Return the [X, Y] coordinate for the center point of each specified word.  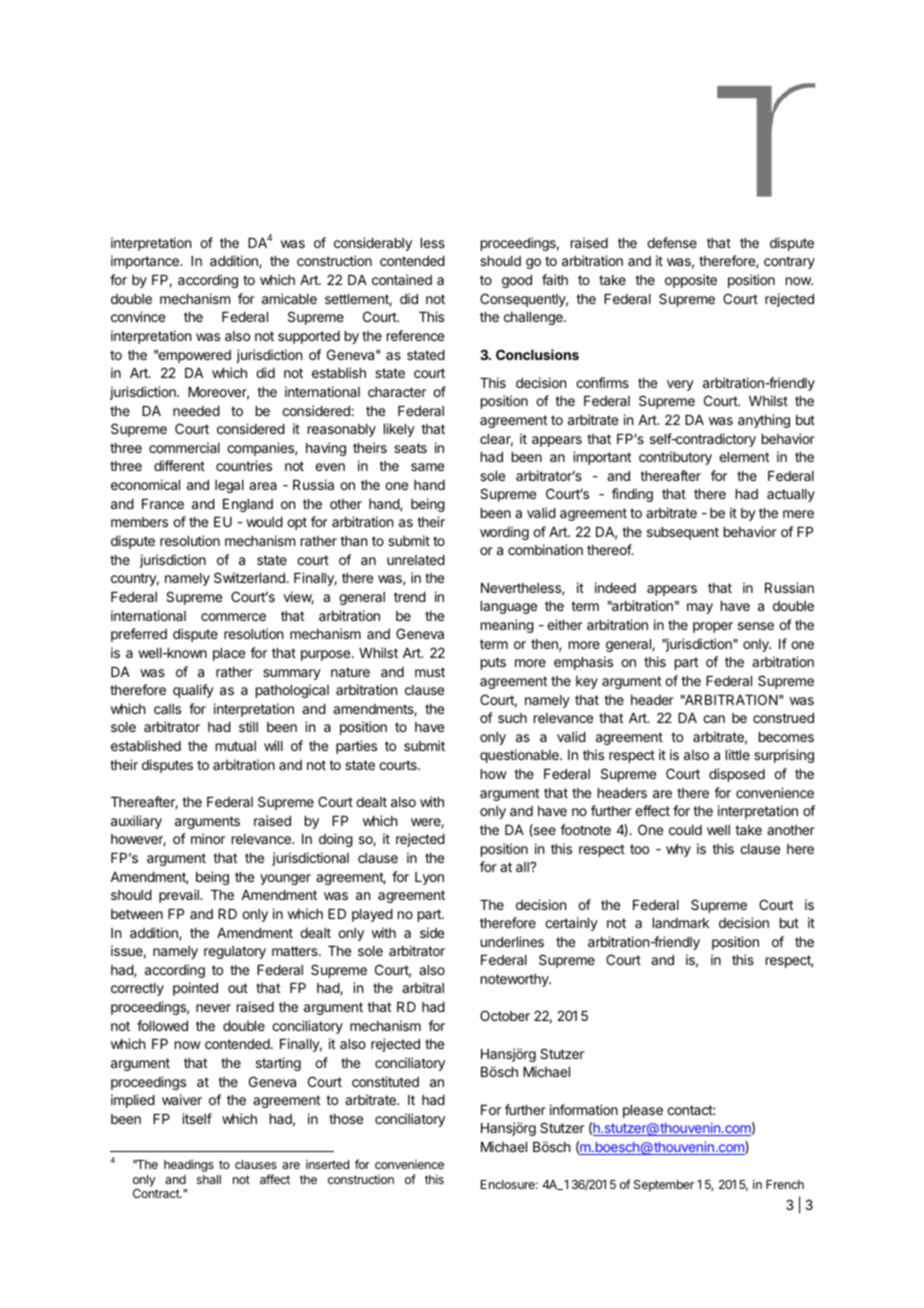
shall [209, 1179]
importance [146, 262]
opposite [691, 281]
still [248, 726]
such [512, 718]
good [517, 281]
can [714, 719]
